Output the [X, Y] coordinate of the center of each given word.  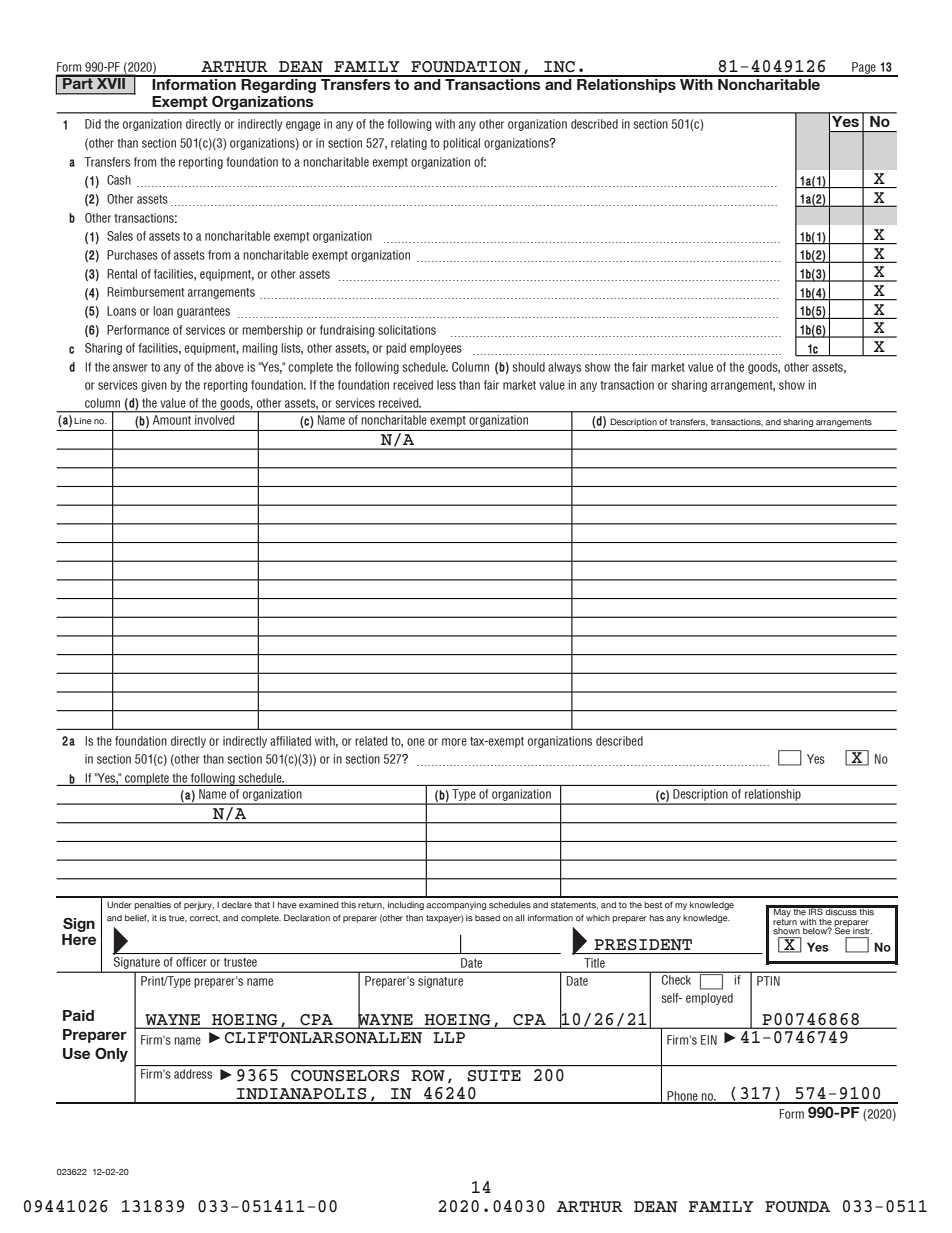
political [461, 144]
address [193, 1074]
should [529, 367]
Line [83, 421]
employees [436, 349]
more [454, 742]
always [564, 368]
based [487, 918]
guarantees [203, 312]
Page [864, 69]
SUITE [494, 1076]
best [653, 905]
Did [93, 124]
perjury [199, 906]
